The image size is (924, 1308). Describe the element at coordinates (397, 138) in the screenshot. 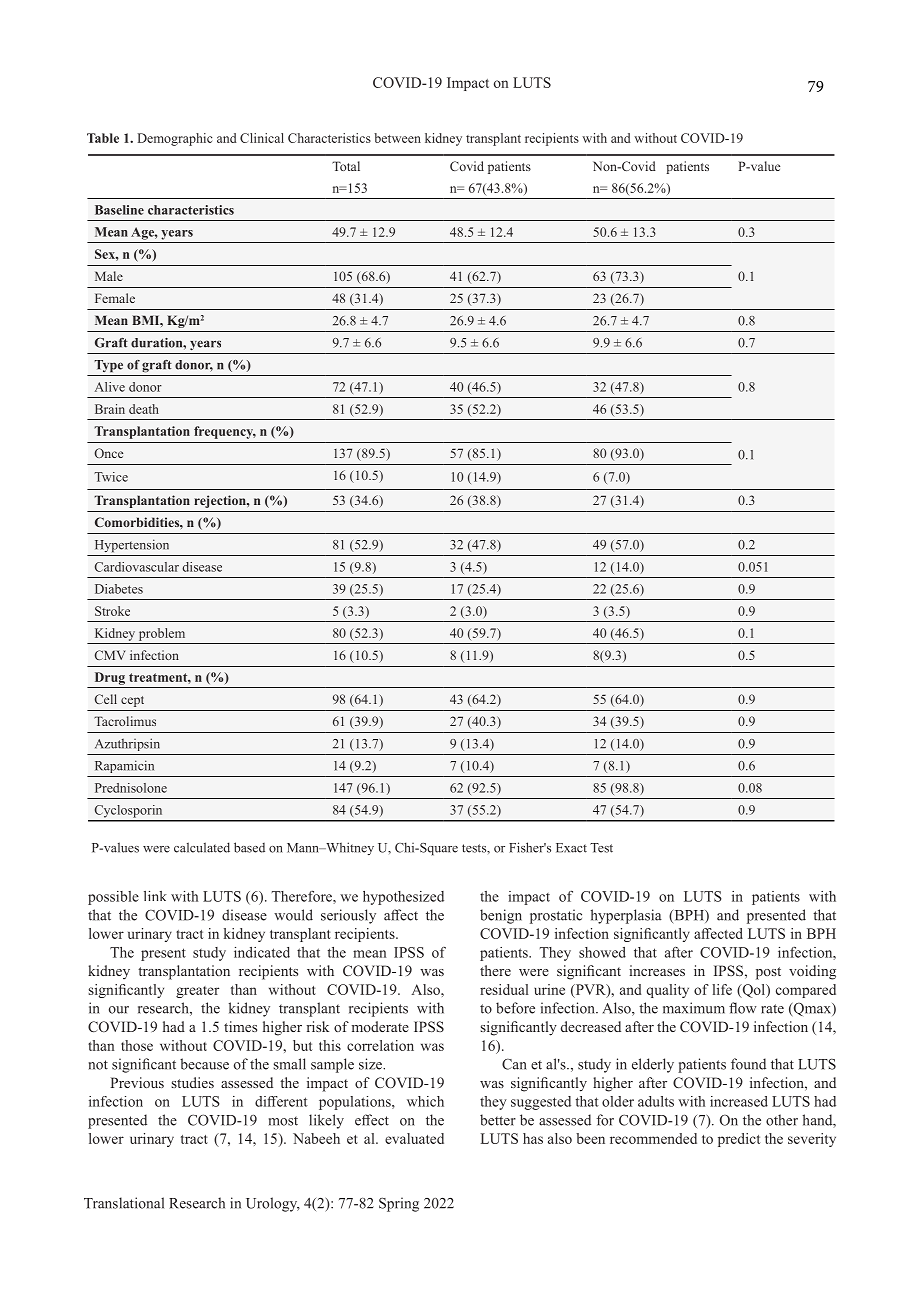

I see `between` at that location.
